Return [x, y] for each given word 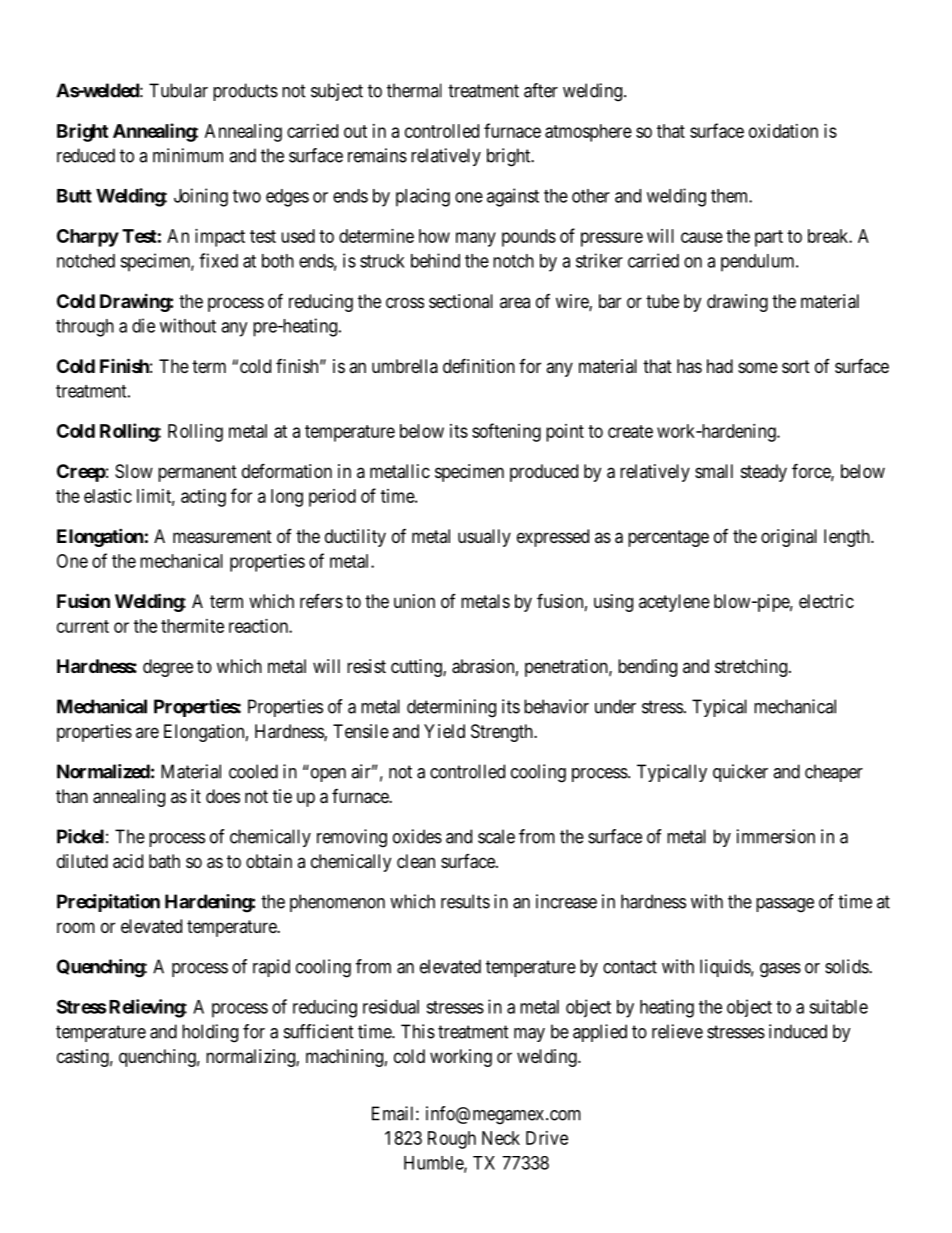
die [143, 325]
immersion [776, 836]
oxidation [783, 131]
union [414, 601]
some [758, 367]
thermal [414, 90]
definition [479, 365]
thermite [192, 626]
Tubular [178, 90]
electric [826, 601]
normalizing [251, 1058]
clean [416, 861]
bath [164, 861]
